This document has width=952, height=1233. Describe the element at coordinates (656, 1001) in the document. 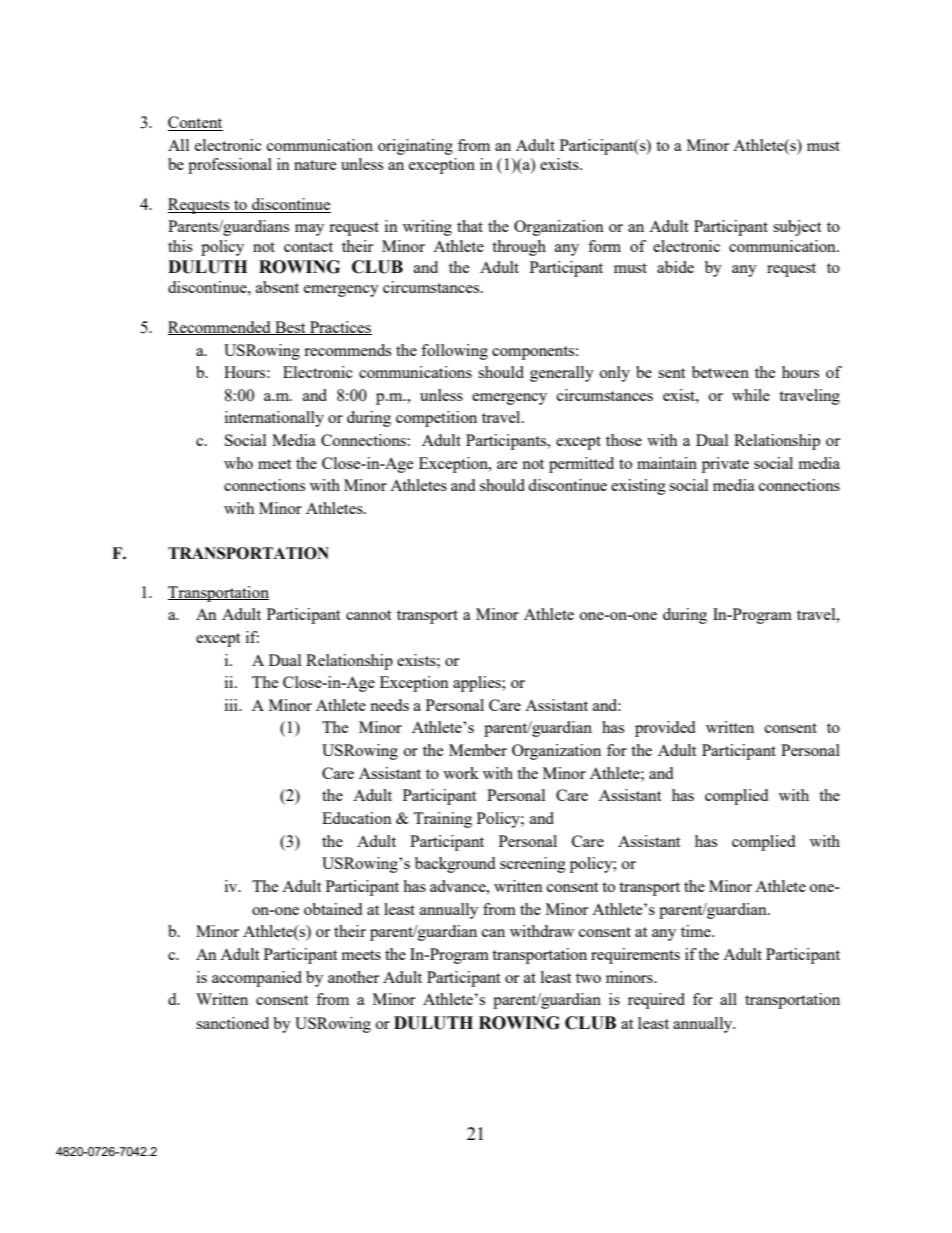

I see `required` at that location.
